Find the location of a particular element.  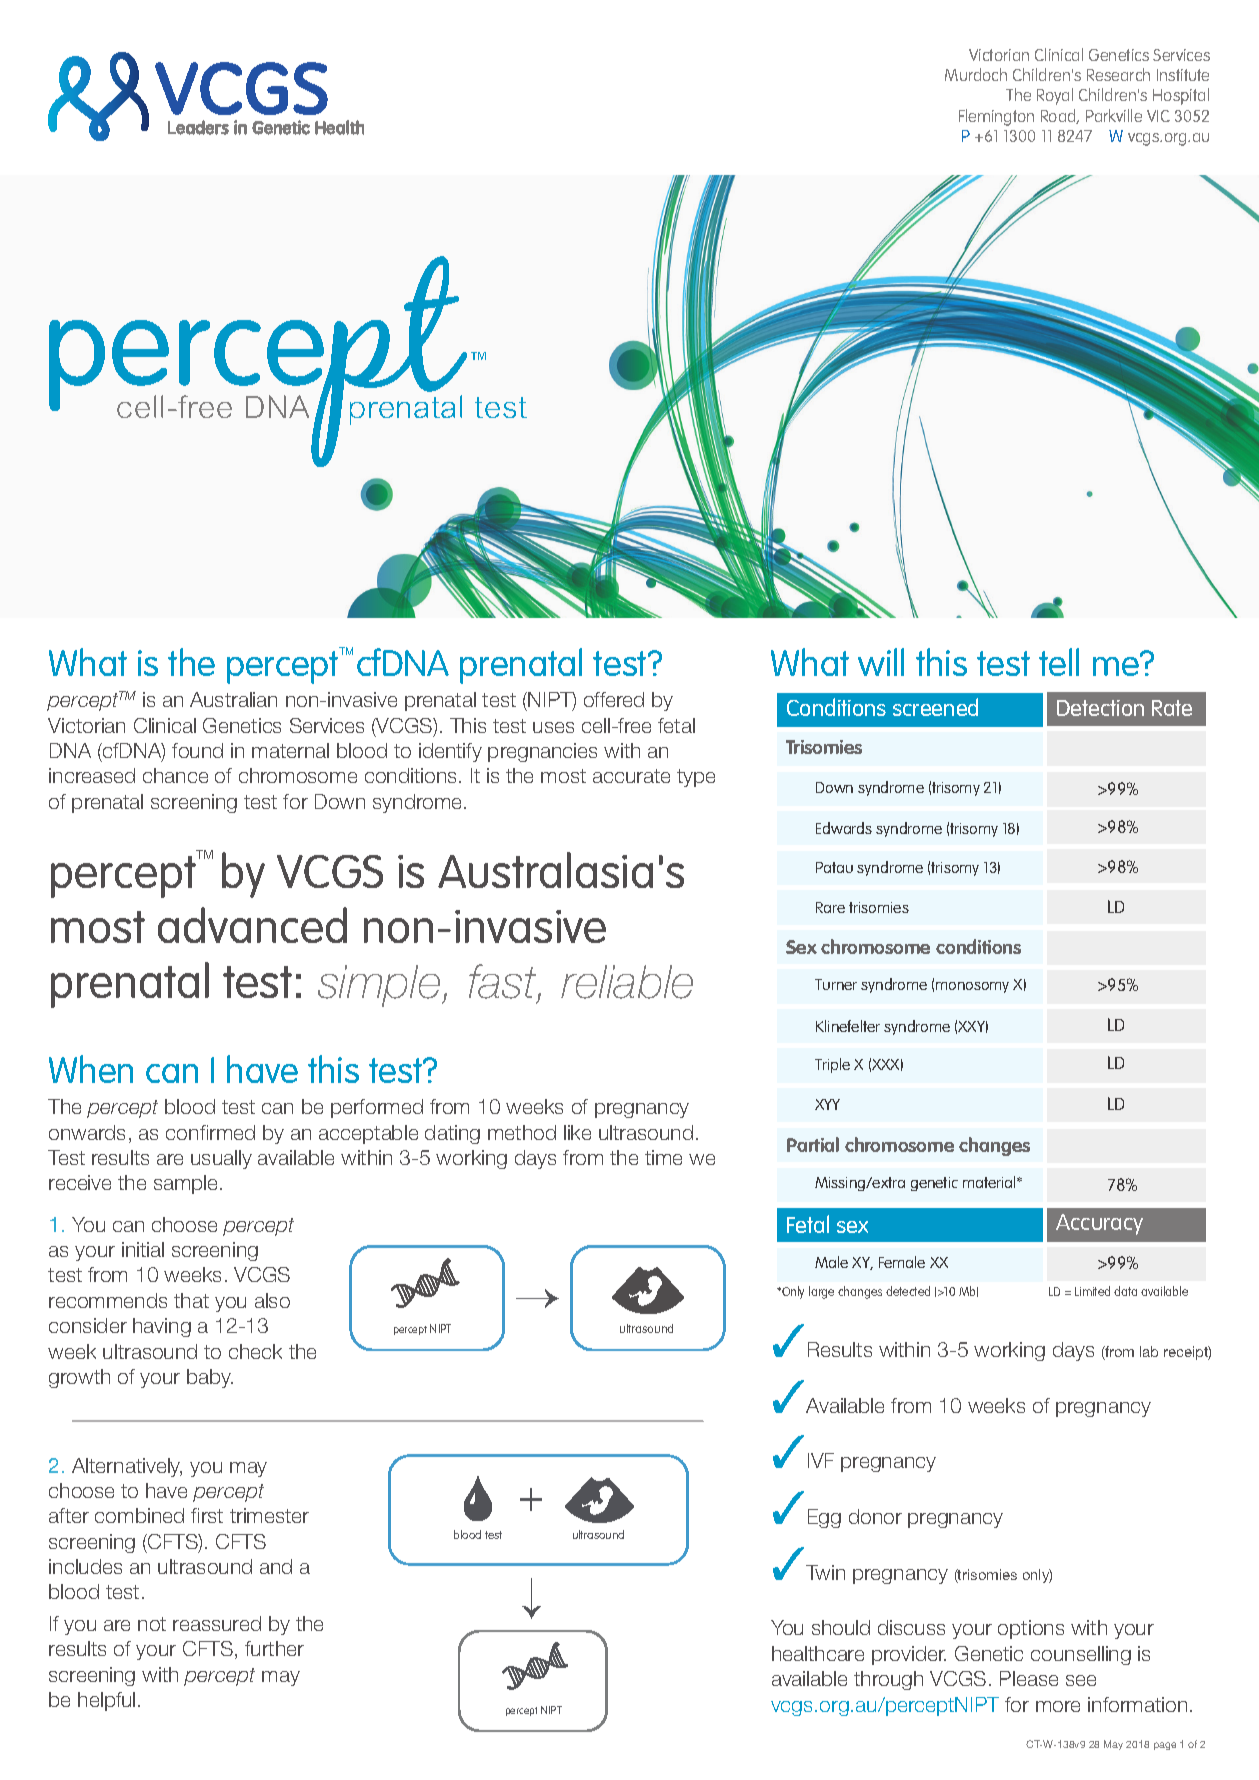

healthcare is located at coordinates (818, 1653).
